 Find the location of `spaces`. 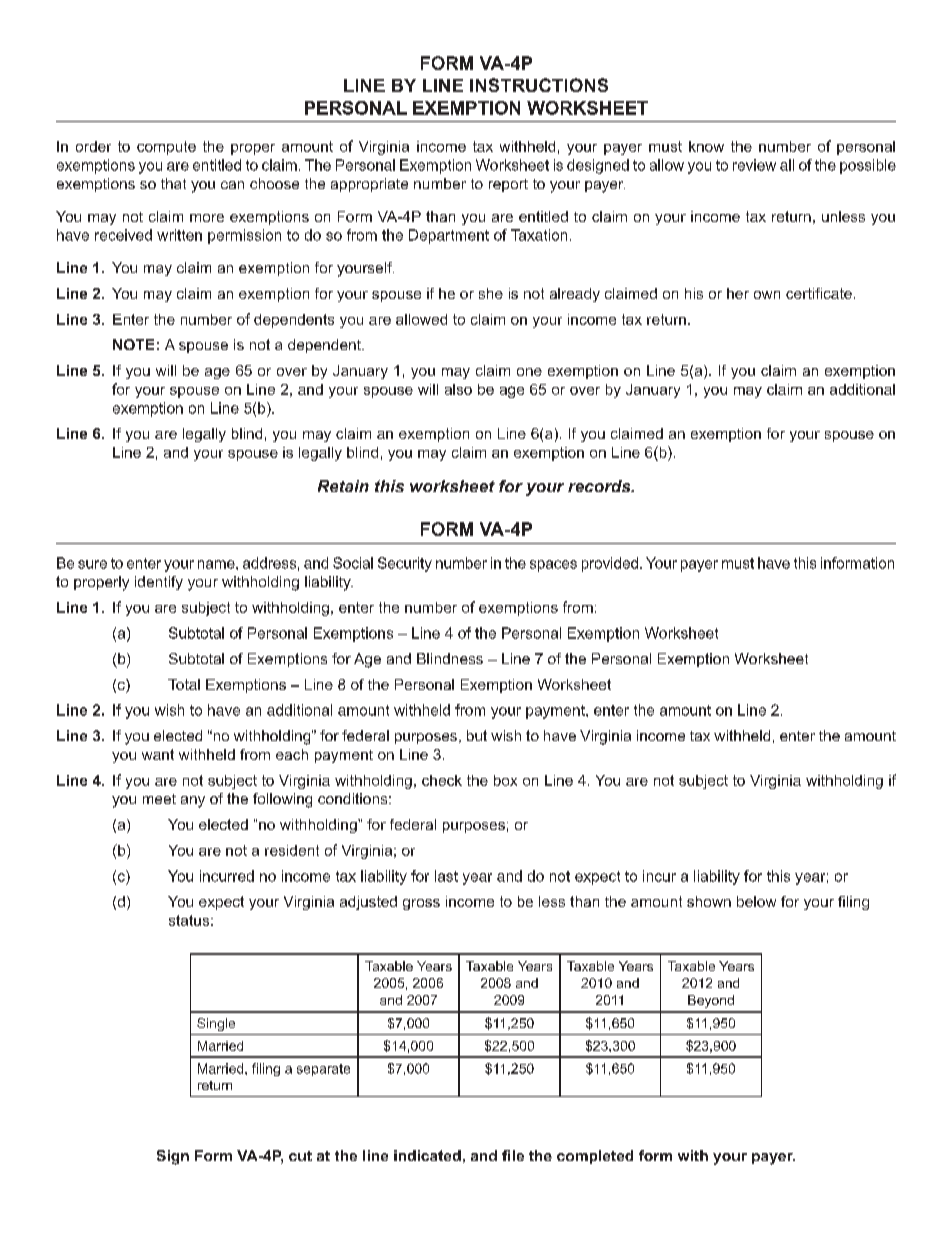

spaces is located at coordinates (553, 566).
